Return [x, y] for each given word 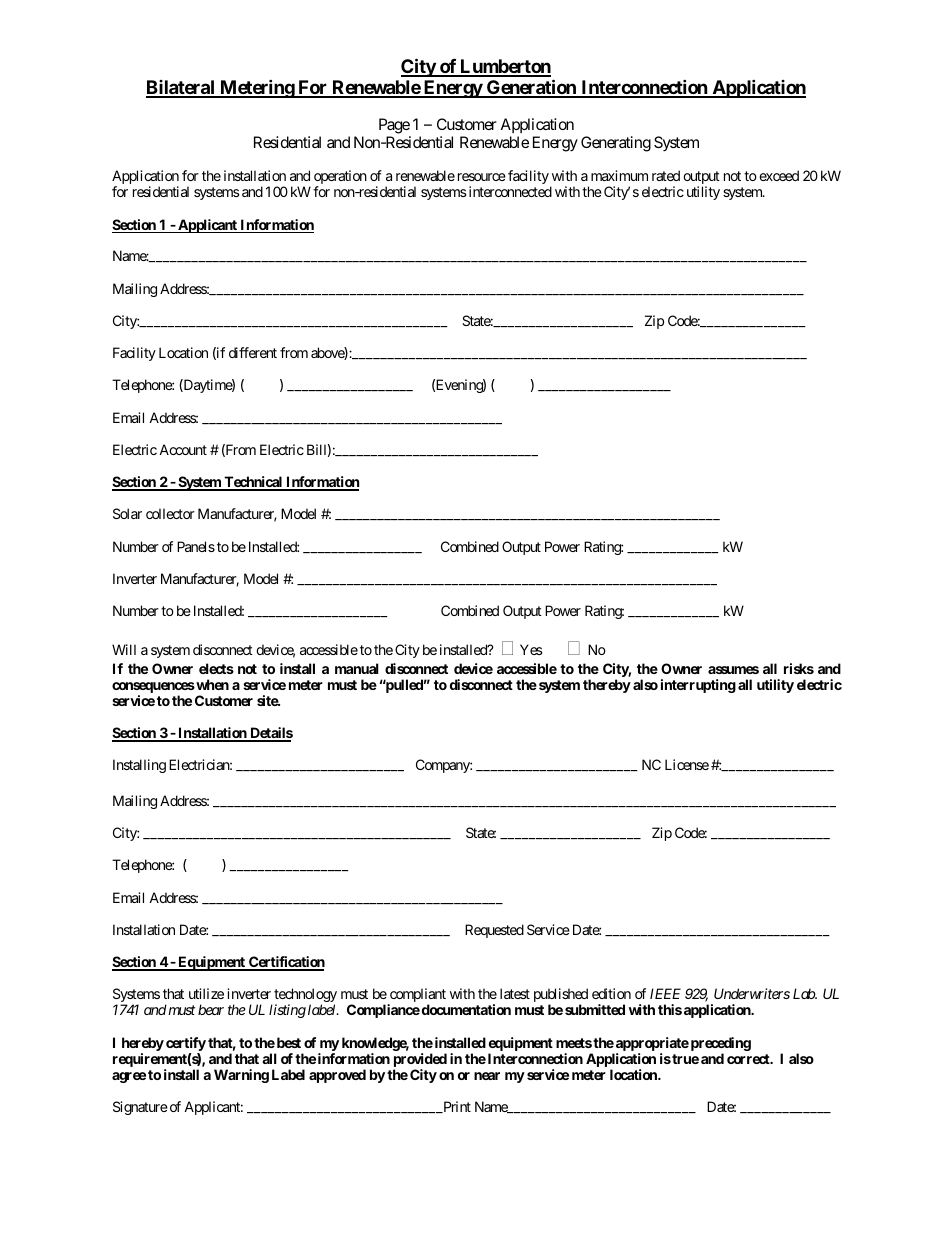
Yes [531, 649]
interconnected [509, 191]
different [253, 352]
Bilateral [181, 88]
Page [395, 127]
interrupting [698, 686]
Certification [286, 963]
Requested [494, 931]
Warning [241, 1076]
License [687, 764]
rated [666, 175]
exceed [779, 175]
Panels [196, 546]
